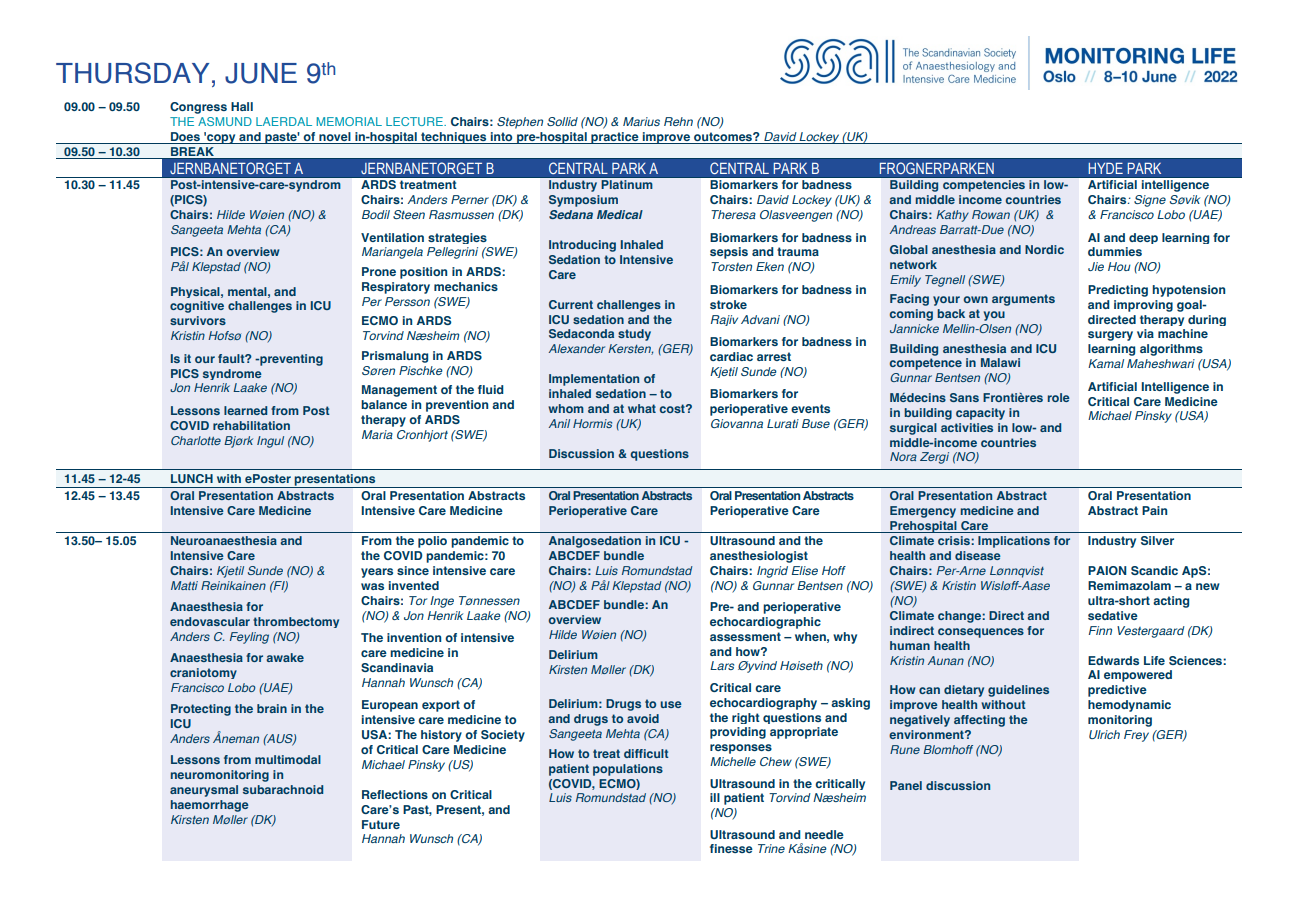 The width and height of the image is (1308, 924). Describe the element at coordinates (1100, 630) in the image. I see `Finn` at that location.
